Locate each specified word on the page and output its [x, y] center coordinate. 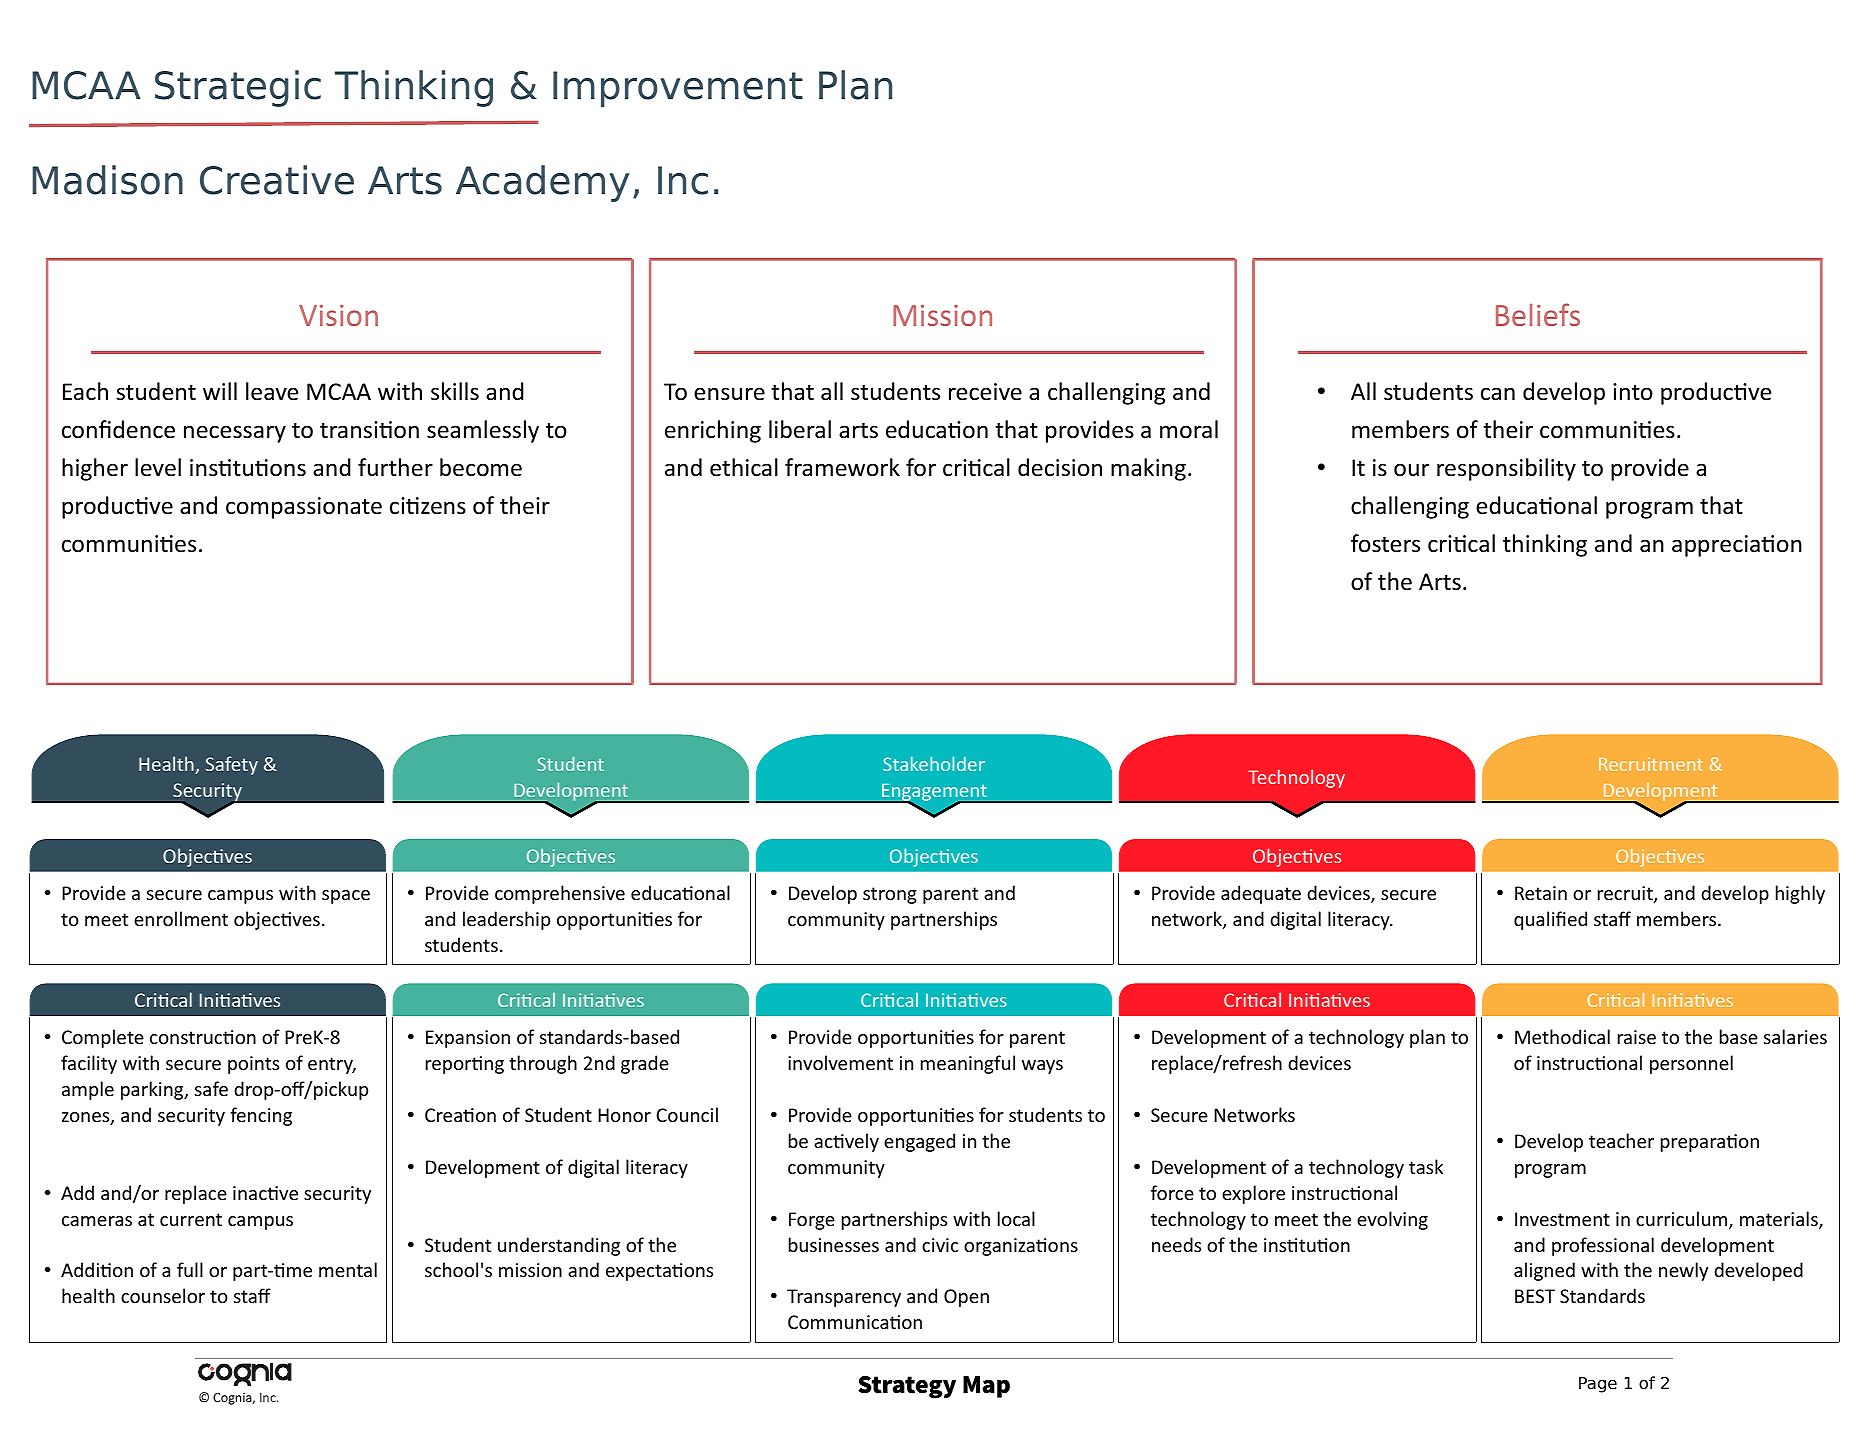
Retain [1541, 893]
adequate [1261, 894]
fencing [261, 1116]
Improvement [678, 89]
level [158, 467]
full [190, 1269]
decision [1060, 467]
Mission [942, 315]
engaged [919, 1142]
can [1498, 394]
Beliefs [1538, 314]
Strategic [238, 88]
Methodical [1562, 1036]
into [1633, 392]
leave [272, 391]
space [346, 897]
